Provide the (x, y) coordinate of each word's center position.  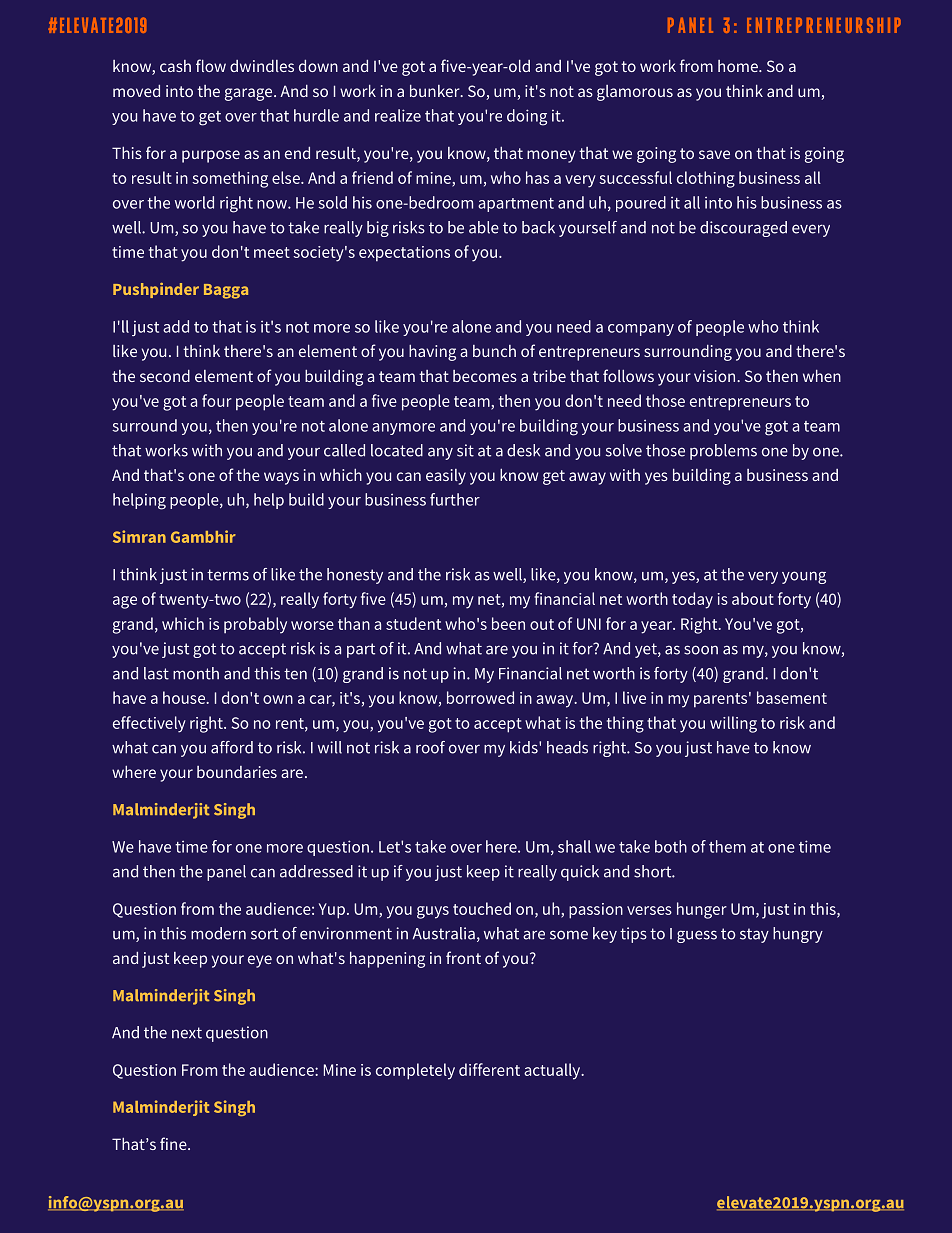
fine (174, 1143)
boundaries (237, 772)
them (727, 846)
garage (250, 94)
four (217, 400)
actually (553, 1071)
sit (465, 450)
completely (415, 1071)
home (739, 66)
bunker (436, 90)
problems (723, 452)
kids (525, 747)
